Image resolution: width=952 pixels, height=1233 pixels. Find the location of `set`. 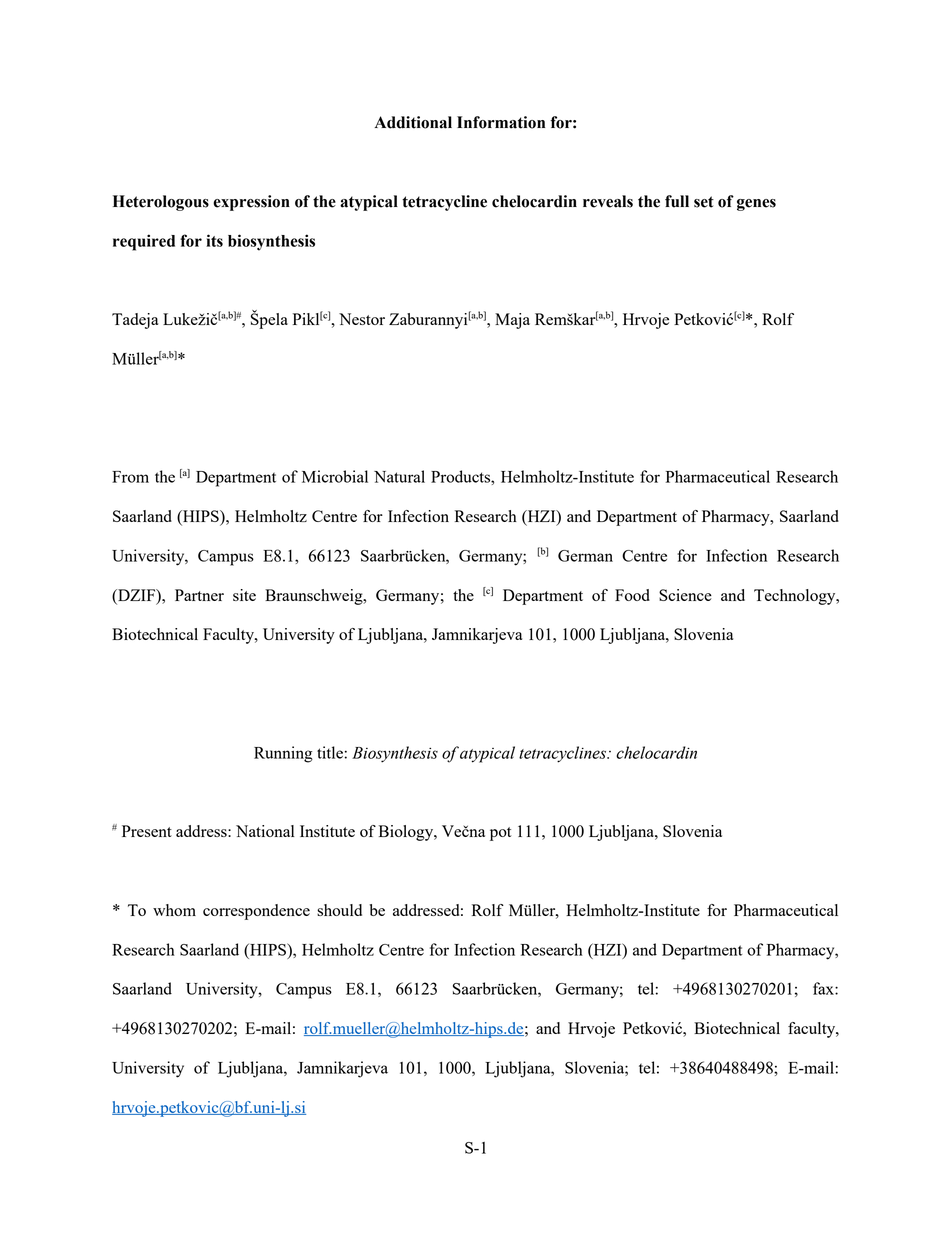

set is located at coordinates (704, 202).
